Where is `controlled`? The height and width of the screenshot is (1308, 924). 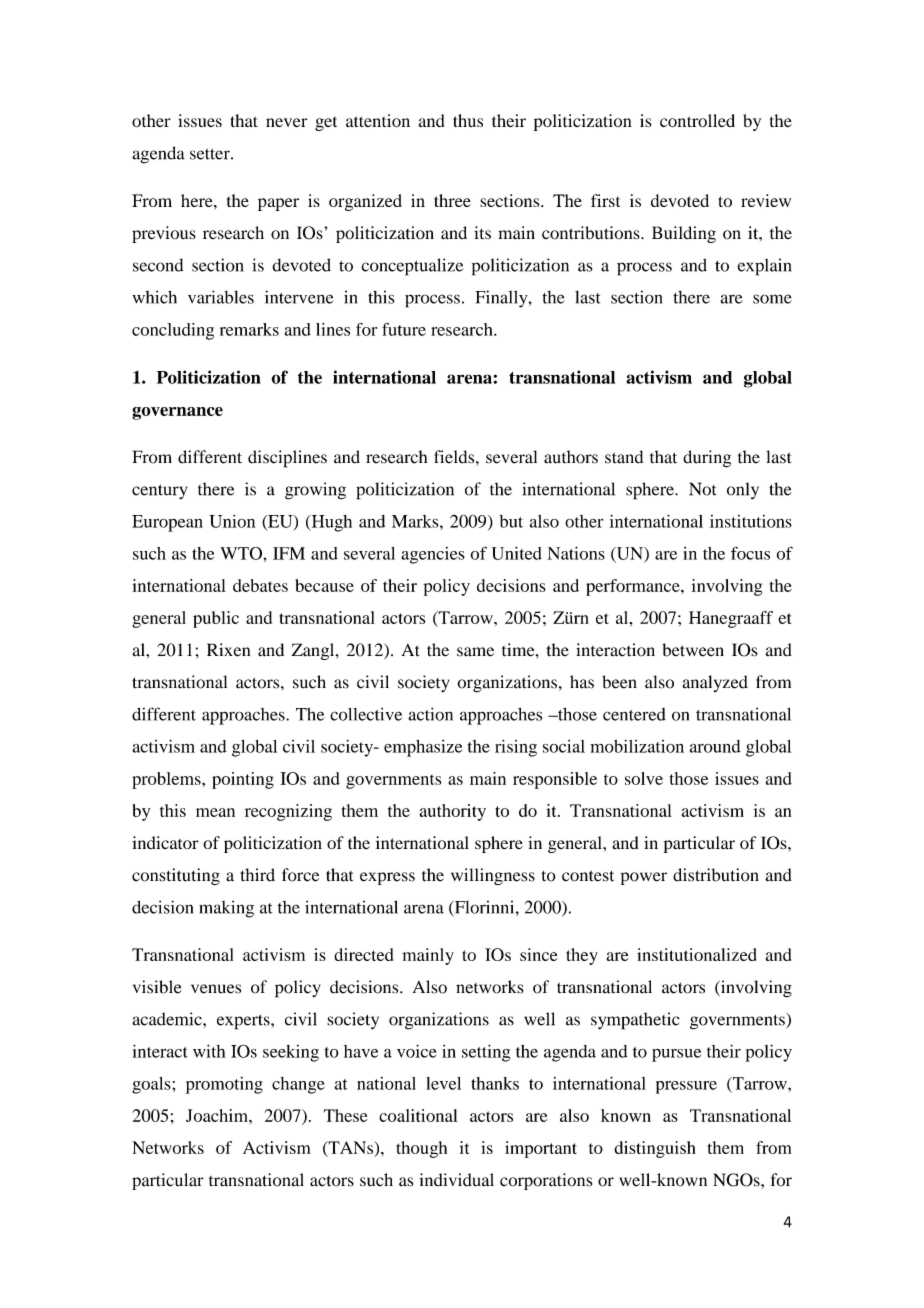 controlled is located at coordinates (697, 121).
